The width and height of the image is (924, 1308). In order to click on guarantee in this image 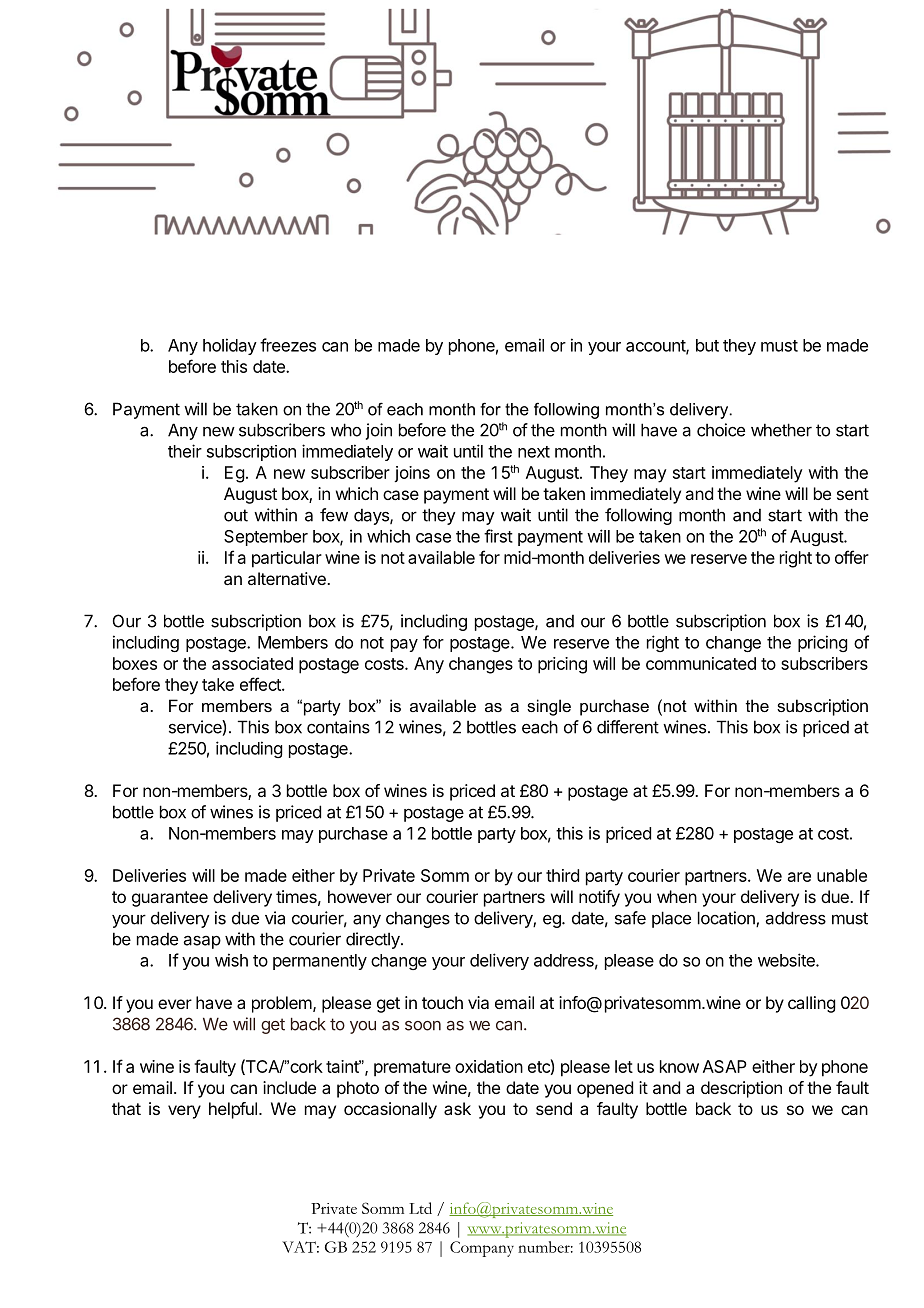, I will do `click(170, 899)`.
